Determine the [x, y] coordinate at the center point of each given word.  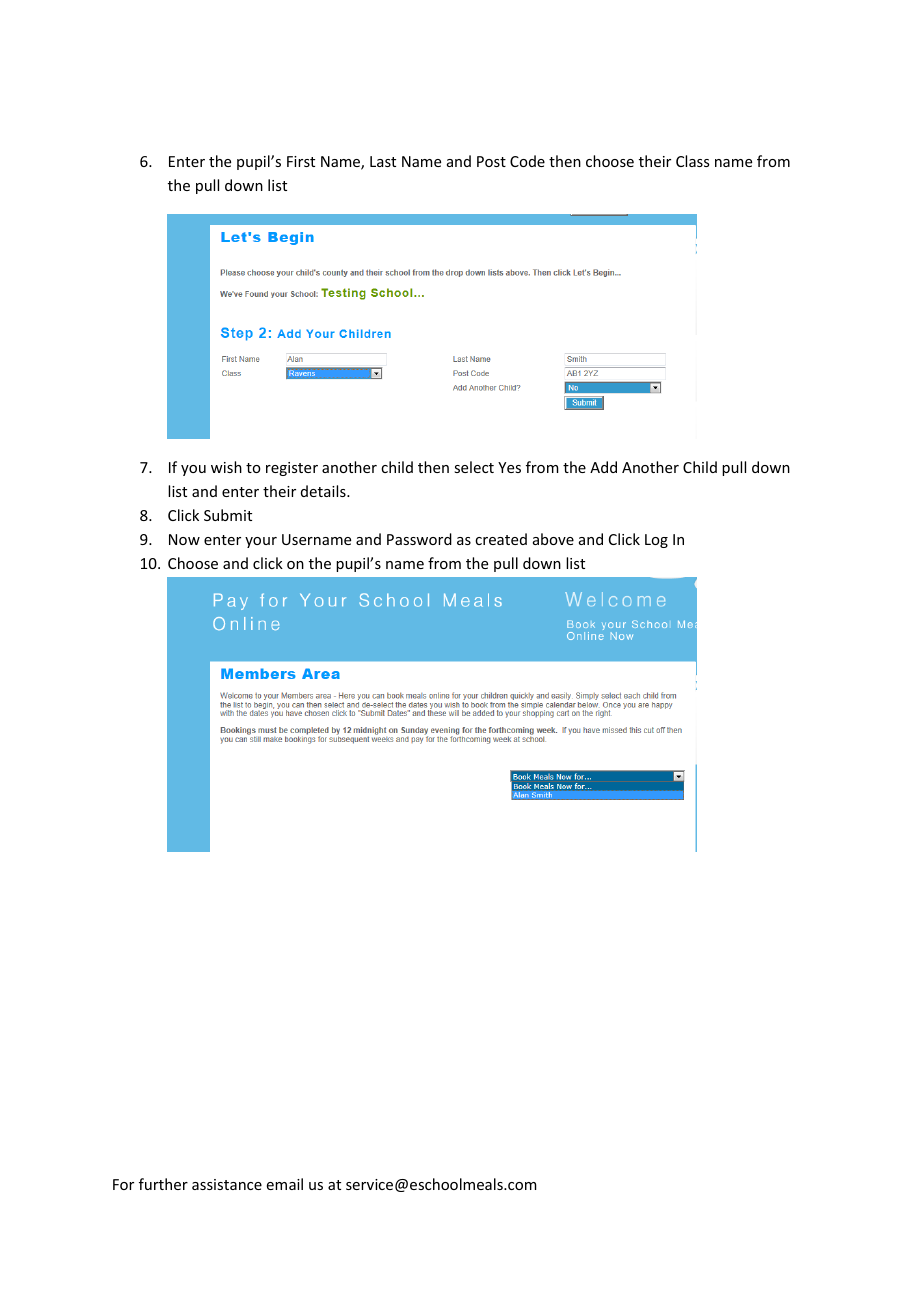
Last [383, 161]
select [474, 467]
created [501, 539]
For [123, 1184]
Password [419, 539]
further [163, 1184]
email [285, 1184]
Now [184, 539]
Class [692, 161]
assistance [227, 1184]
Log [656, 541]
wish [226, 467]
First [301, 161]
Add [603, 467]
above [553, 539]
